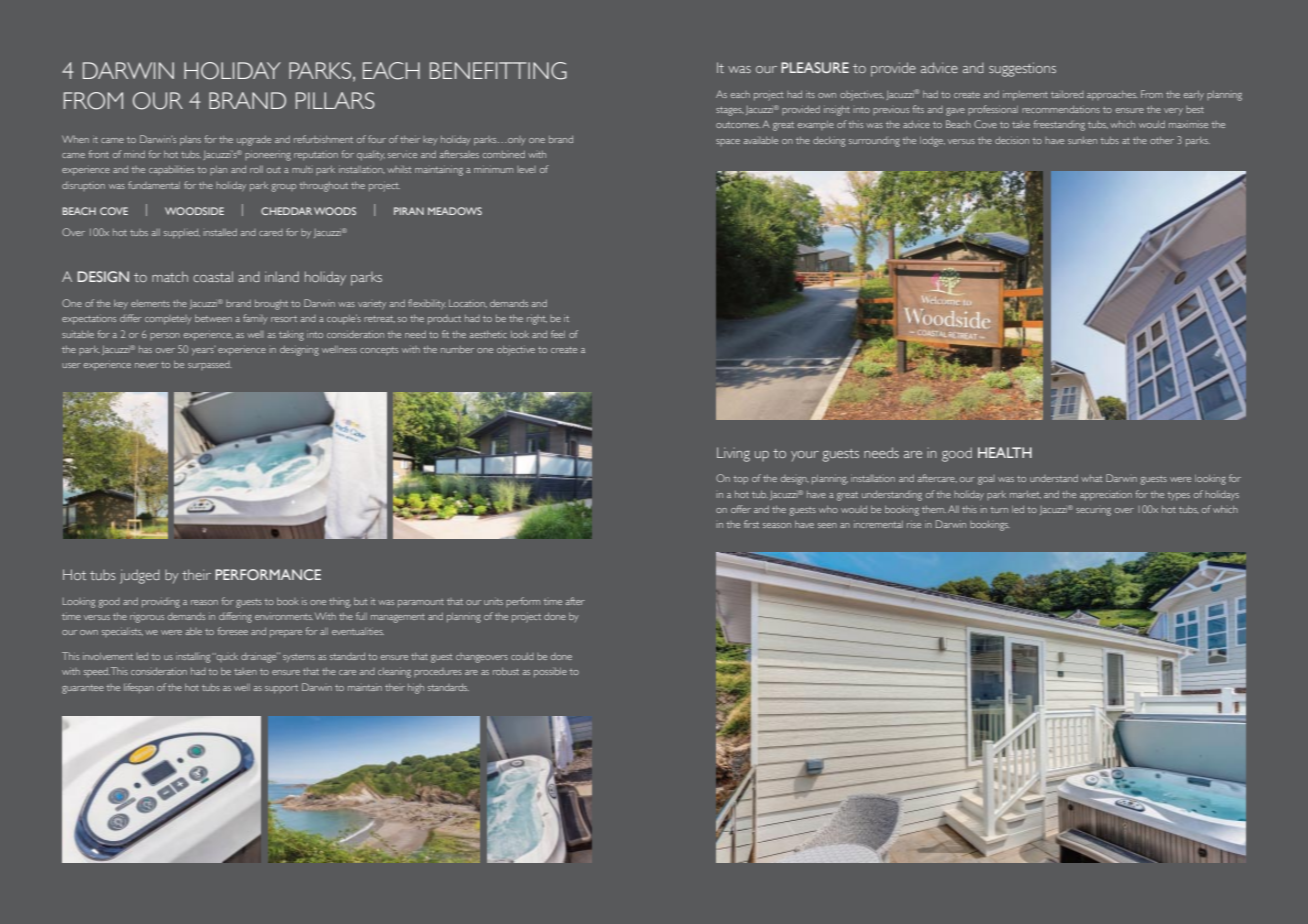 This screenshot has height=924, width=1308. I want to click on surpassed, so click(210, 365).
